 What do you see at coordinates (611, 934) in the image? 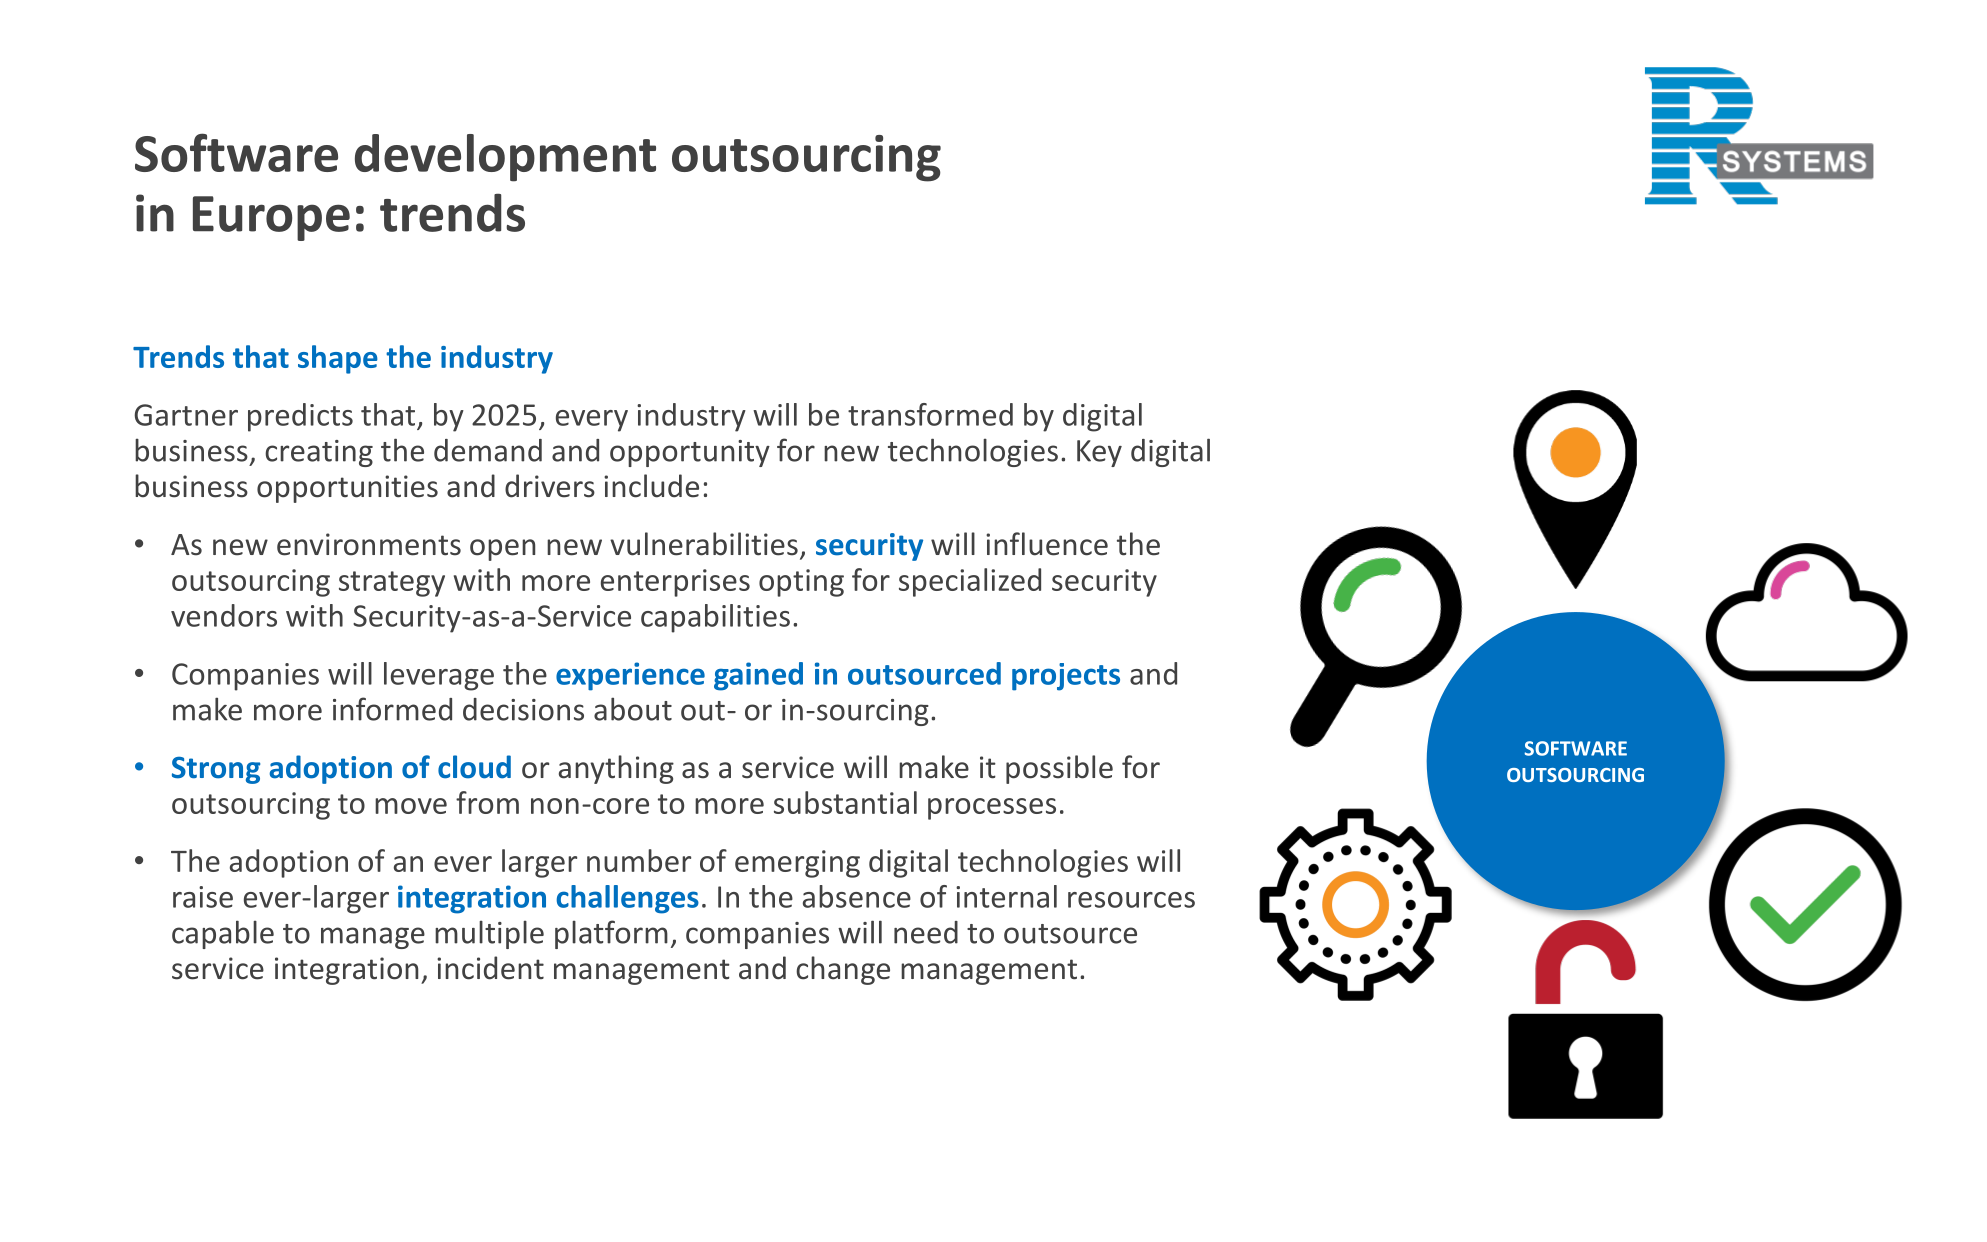
I see `platform` at bounding box center [611, 934].
